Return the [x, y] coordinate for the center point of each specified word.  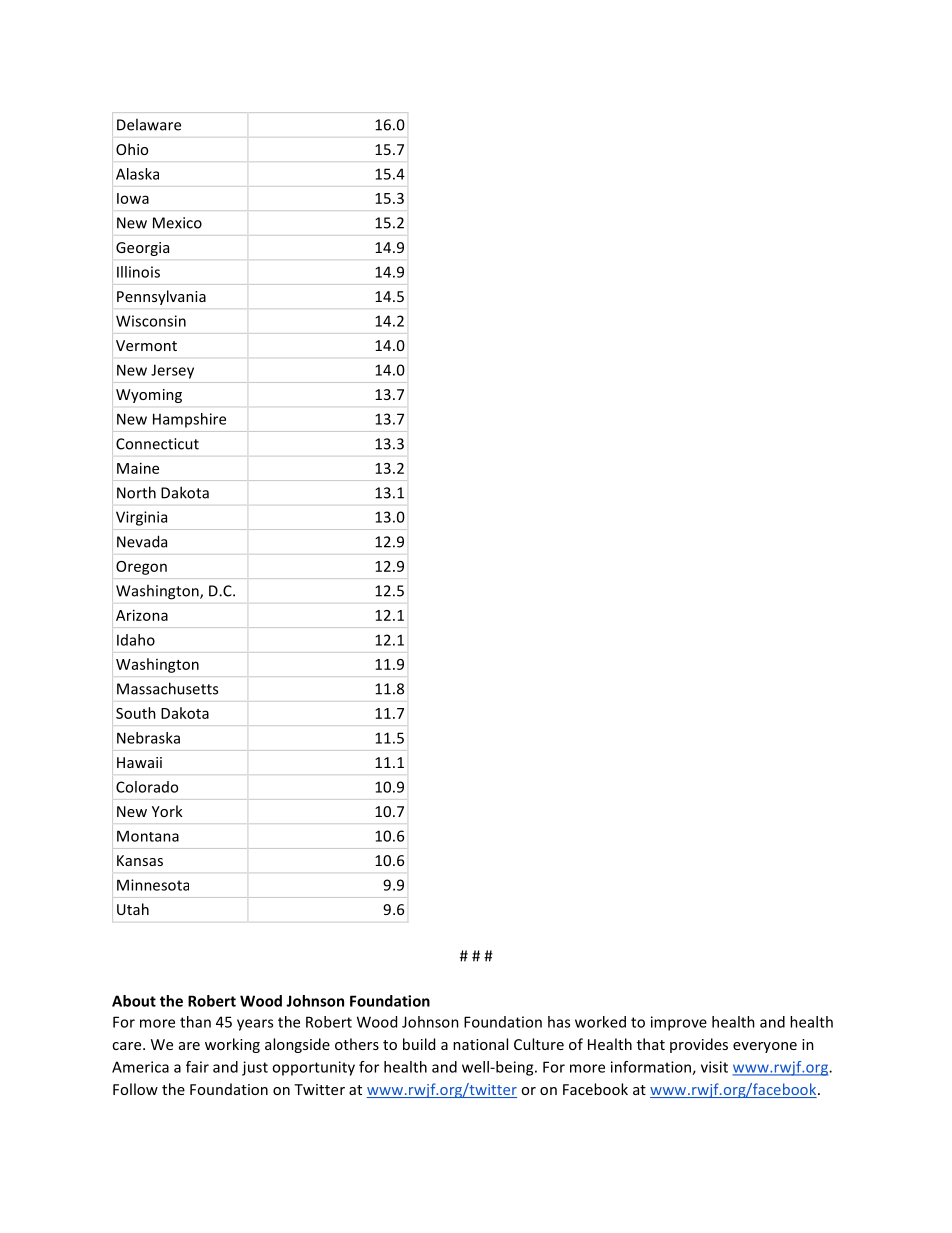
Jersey [172, 371]
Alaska [137, 174]
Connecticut [157, 444]
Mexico [177, 223]
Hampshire [189, 420]
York [167, 811]
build [419, 1044]
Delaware [149, 124]
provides [699, 1045]
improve [679, 1023]
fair [197, 1067]
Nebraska [148, 738]
